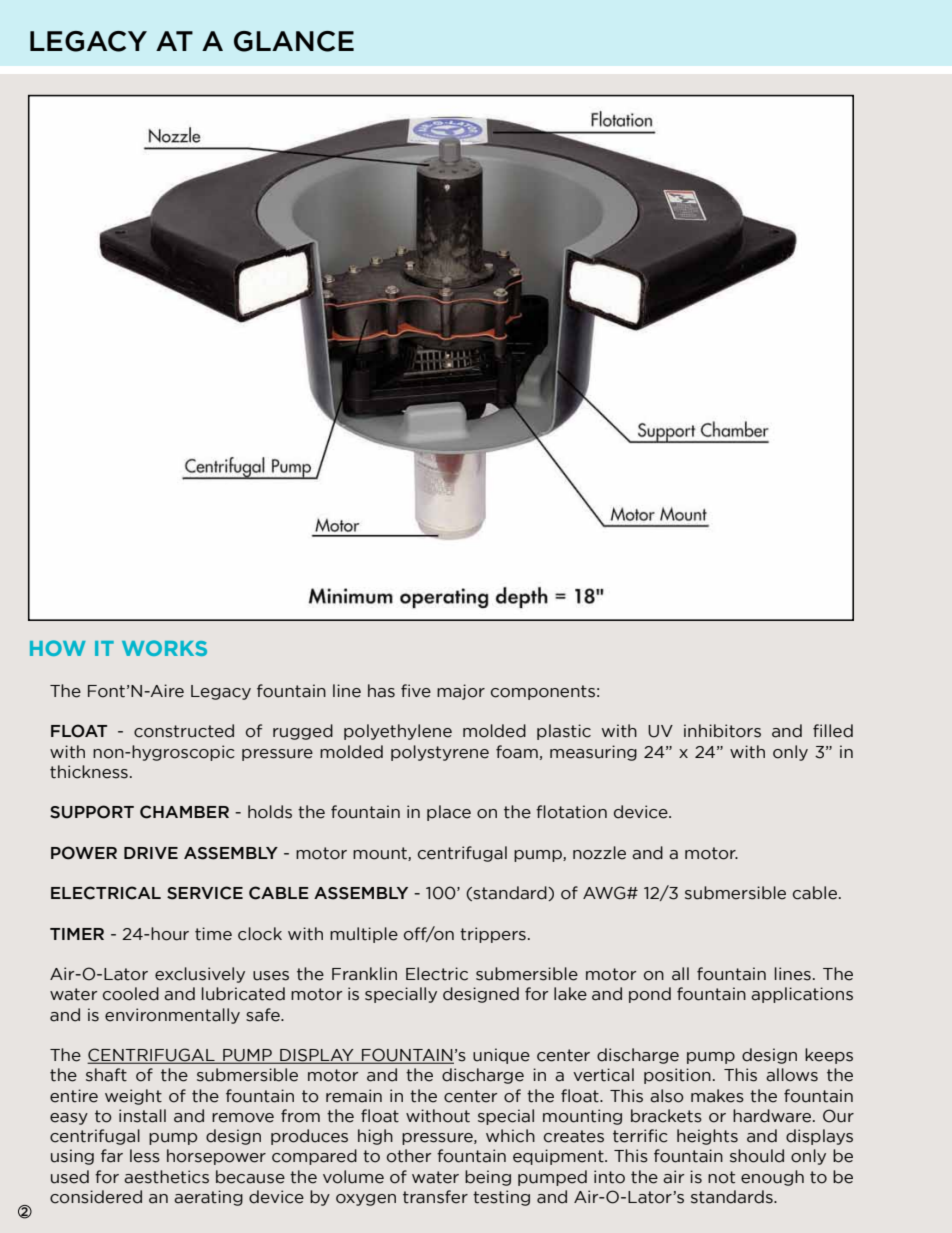  I want to click on major, so click(461, 692).
